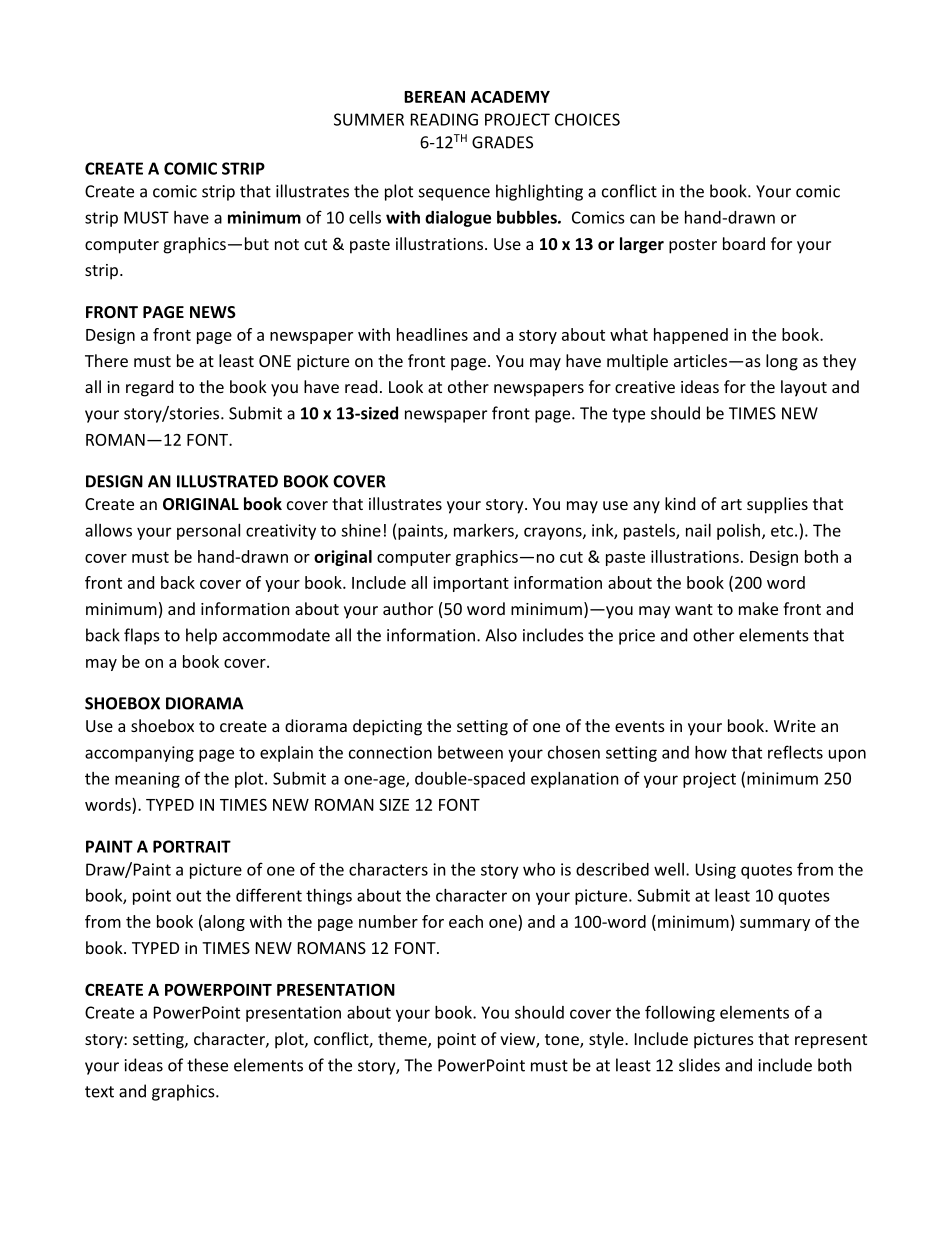 This screenshot has height=1233, width=952. Describe the element at coordinates (587, 119) in the screenshot. I see `CHOICES` at that location.
